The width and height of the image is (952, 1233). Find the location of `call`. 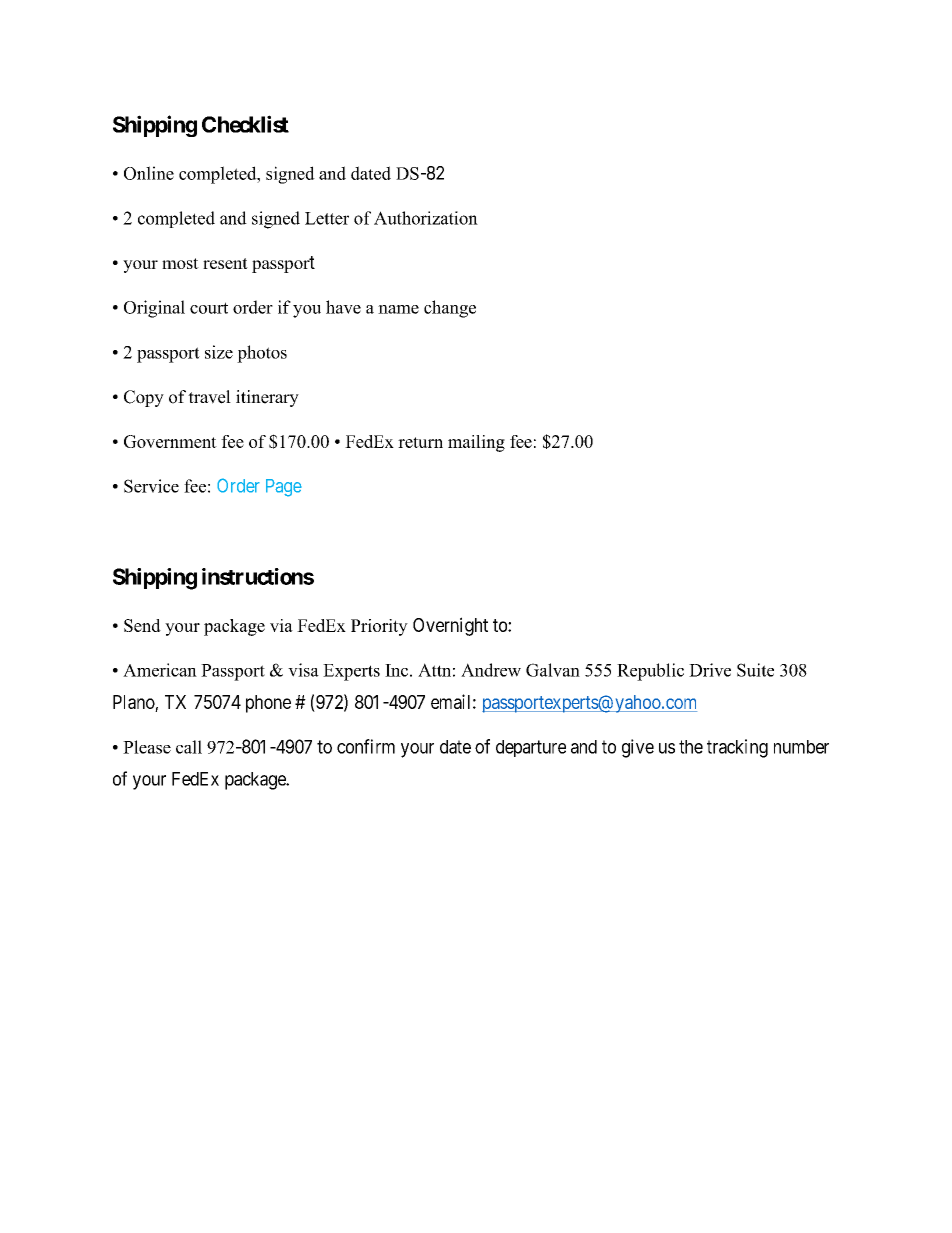

call is located at coordinates (189, 747).
